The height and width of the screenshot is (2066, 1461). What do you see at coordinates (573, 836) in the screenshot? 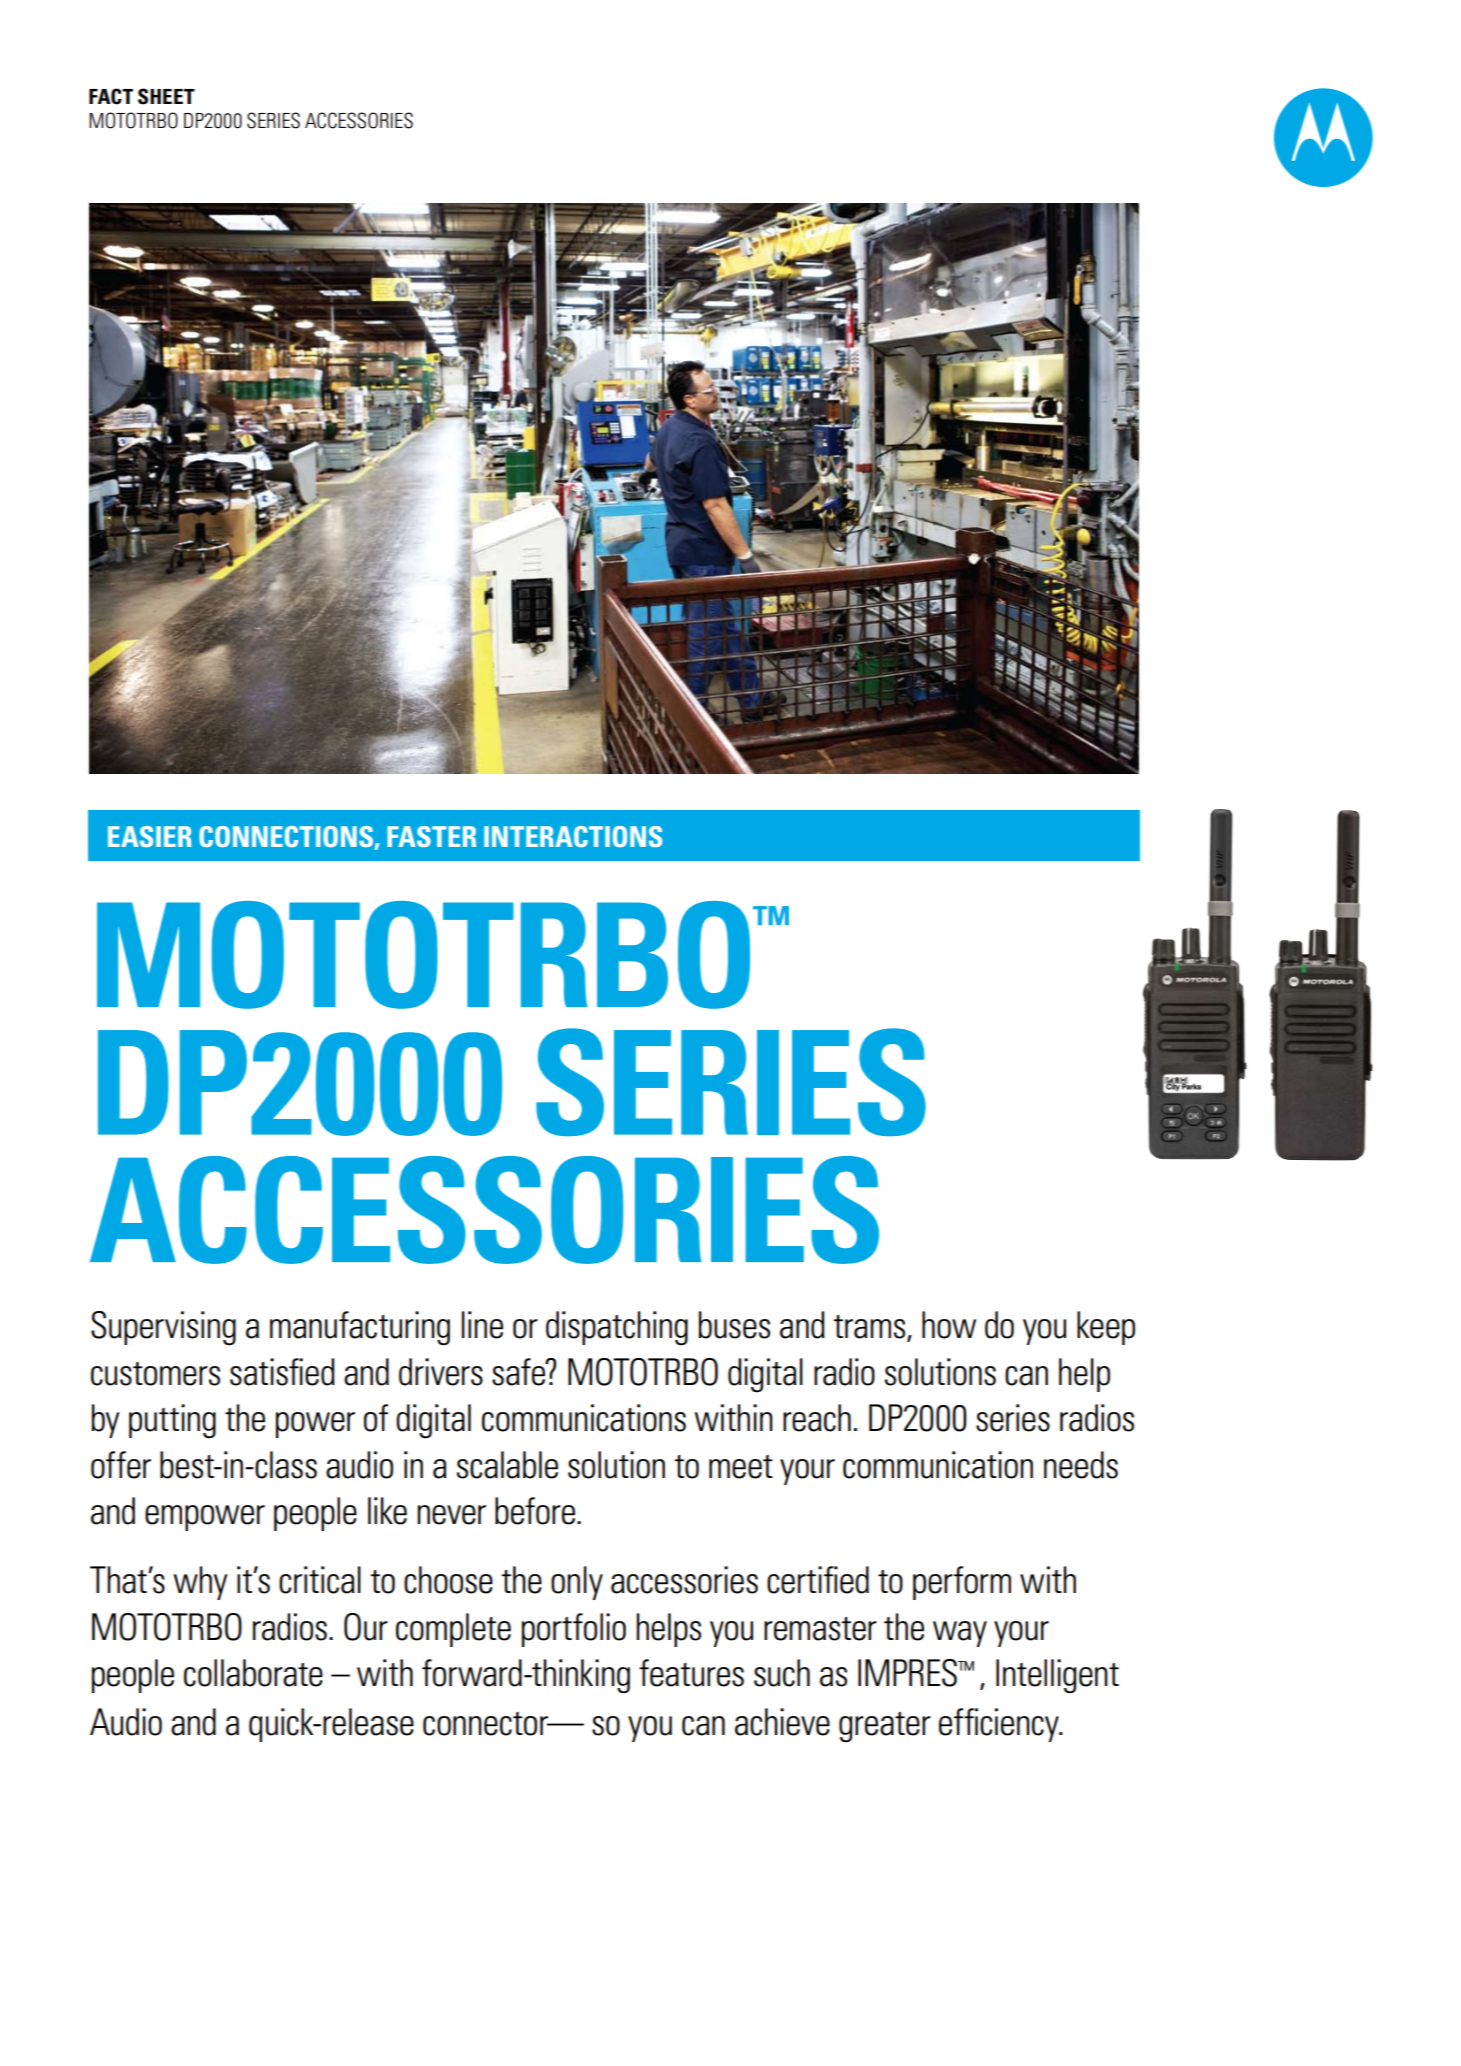
I see `INTERACTIONS` at bounding box center [573, 836].
